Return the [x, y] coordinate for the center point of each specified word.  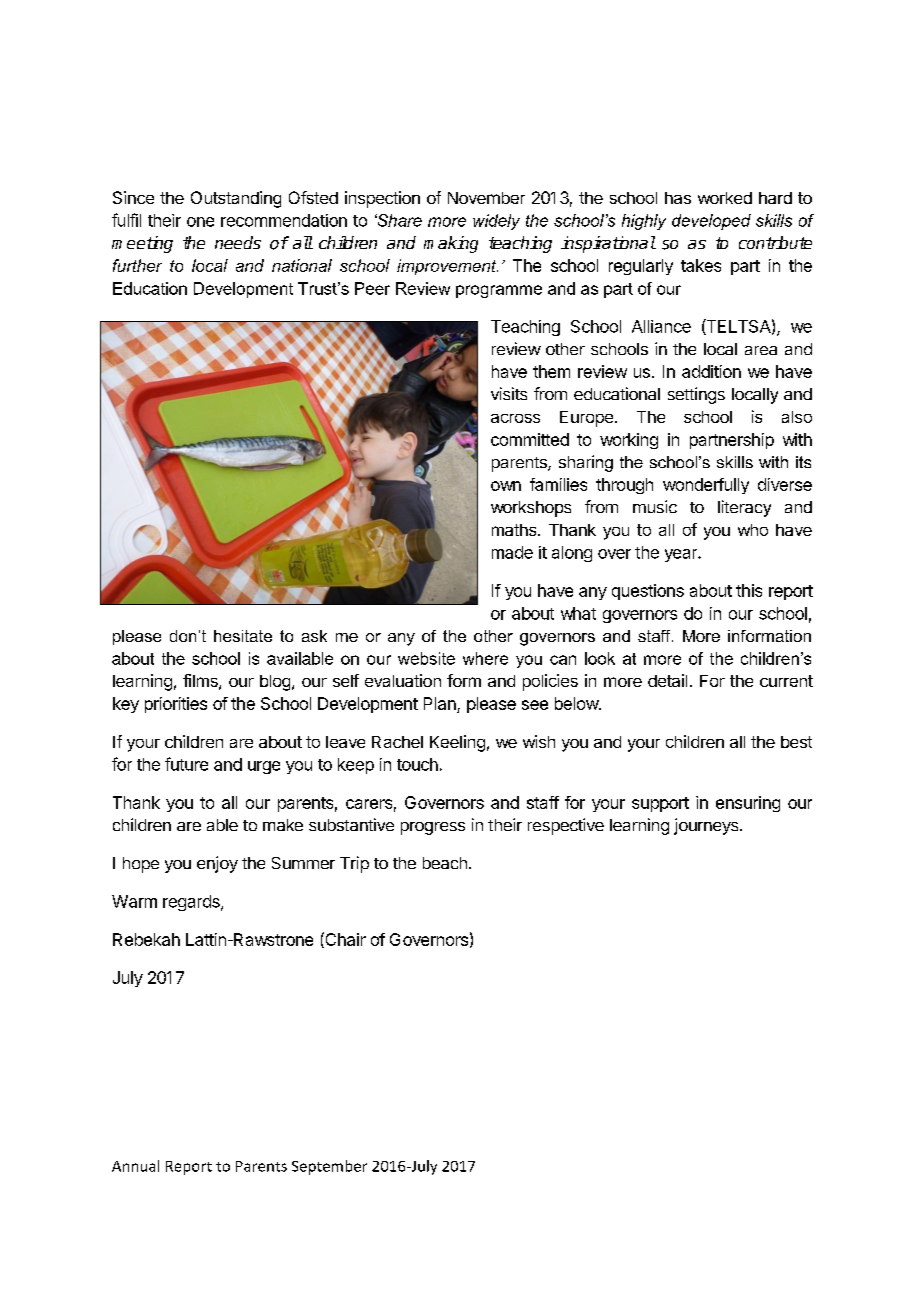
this [749, 590]
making [451, 244]
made [512, 552]
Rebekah [146, 939]
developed [711, 222]
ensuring [748, 804]
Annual [135, 1166]
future [186, 764]
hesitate [243, 636]
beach [445, 863]
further [137, 265]
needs [238, 242]
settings [696, 395]
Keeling [457, 743]
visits [509, 393]
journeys [707, 826]
